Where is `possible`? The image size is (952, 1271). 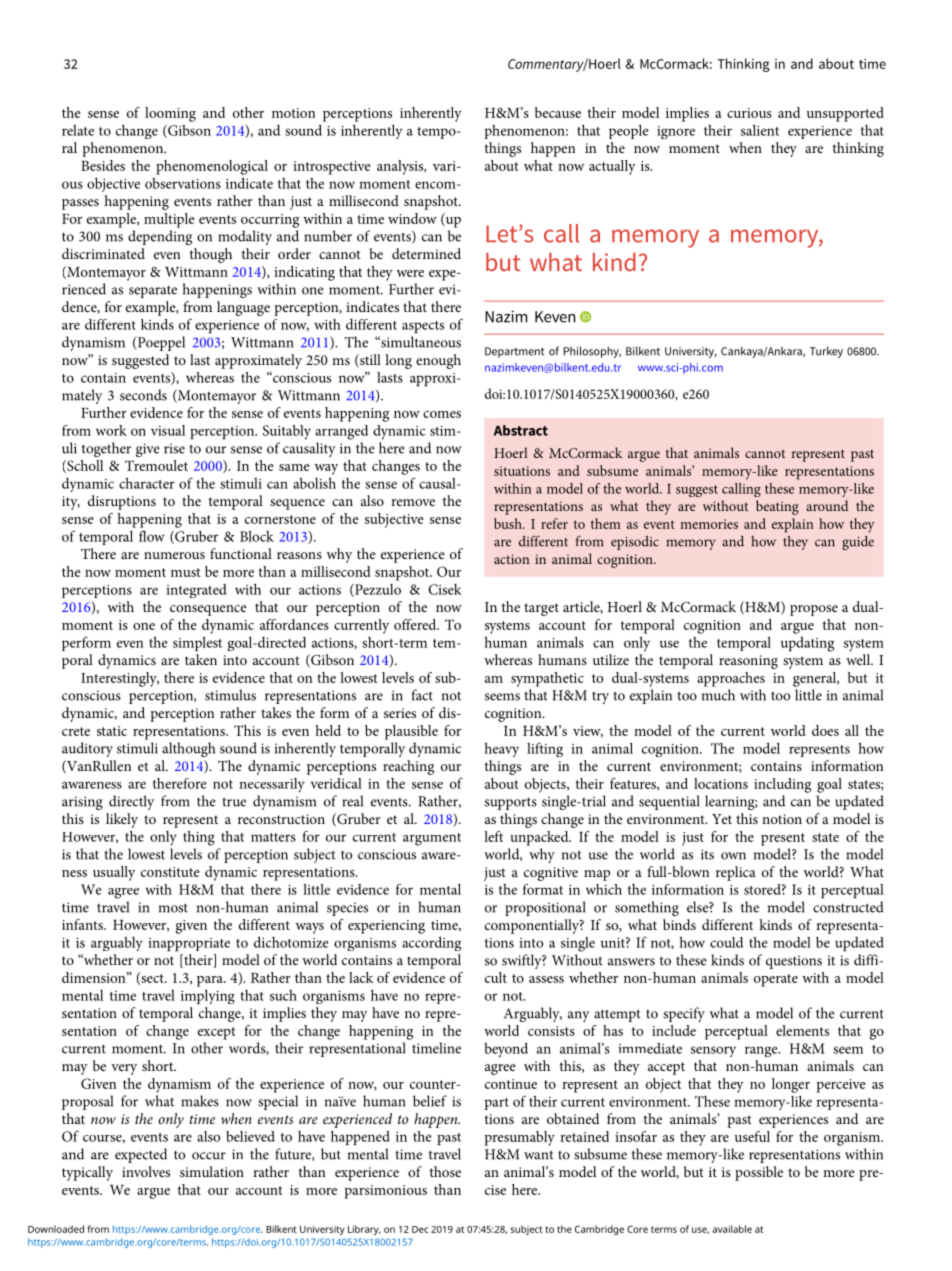 possible is located at coordinates (759, 1173).
